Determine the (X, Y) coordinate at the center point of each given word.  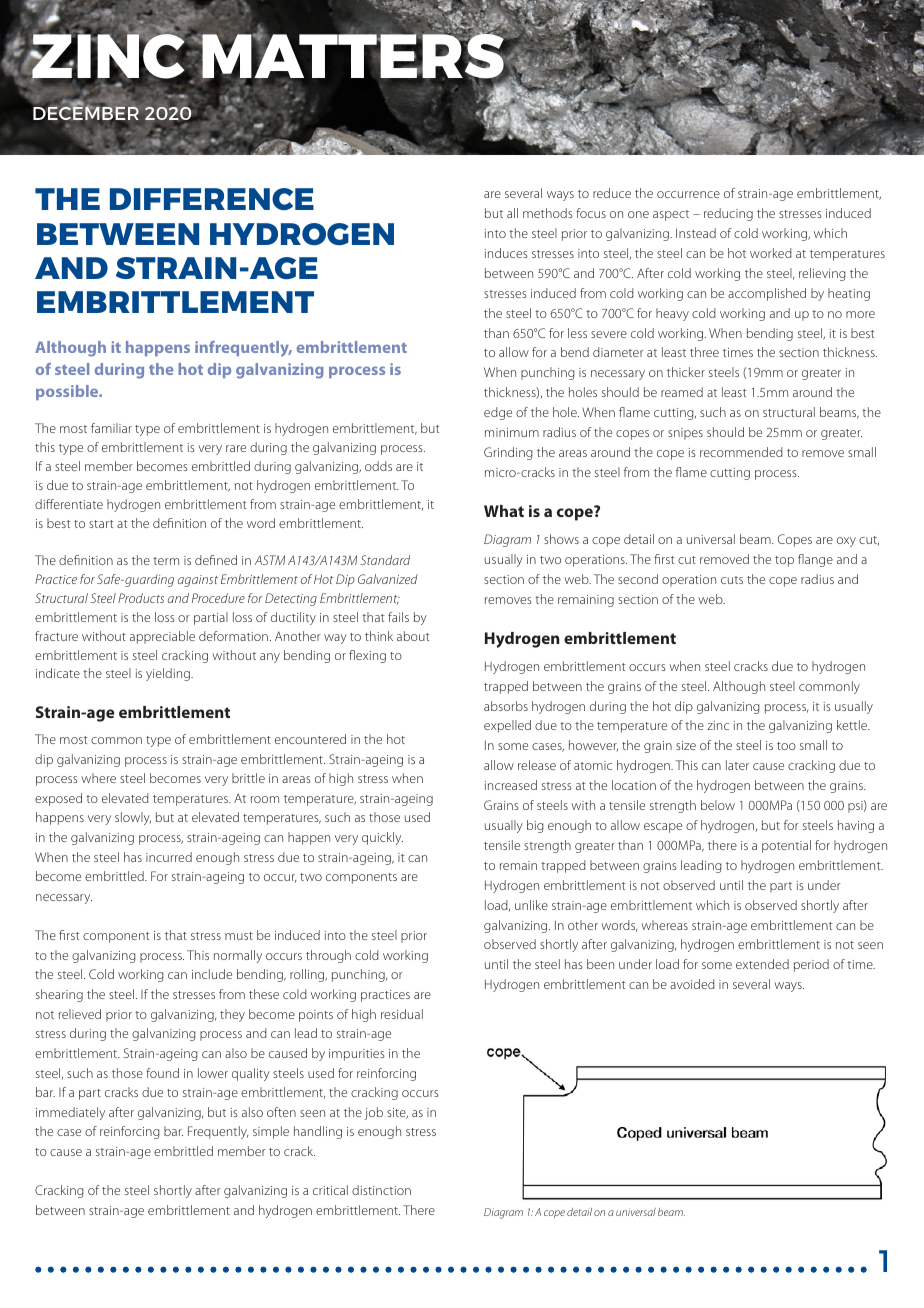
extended (762, 964)
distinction (381, 1190)
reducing (728, 214)
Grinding (508, 453)
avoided (692, 984)
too (786, 746)
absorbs (506, 706)
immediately (70, 1113)
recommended (741, 452)
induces (506, 253)
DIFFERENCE (212, 199)
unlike (531, 905)
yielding (169, 674)
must (239, 936)
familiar (111, 428)
